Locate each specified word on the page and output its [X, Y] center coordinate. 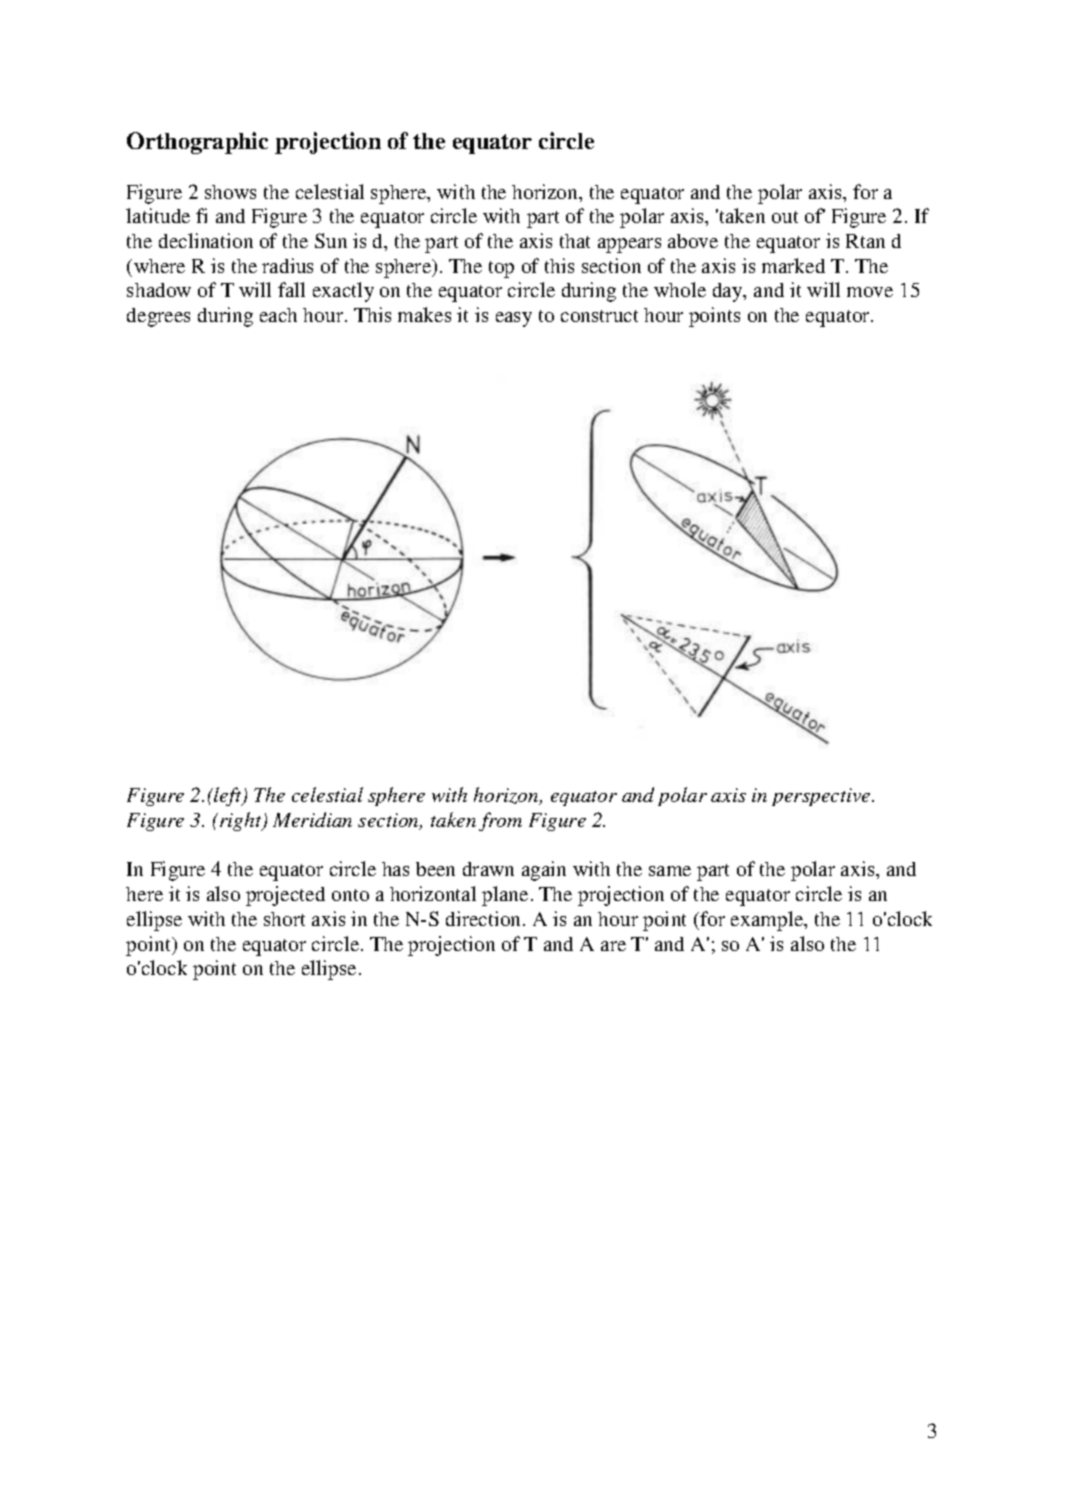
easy [514, 319]
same [670, 871]
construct [599, 316]
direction [485, 918]
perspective [822, 797]
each [278, 315]
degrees [158, 317]
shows [230, 192]
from [500, 821]
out [785, 217]
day [729, 292]
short [284, 919]
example [768, 921]
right [242, 821]
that [575, 241]
